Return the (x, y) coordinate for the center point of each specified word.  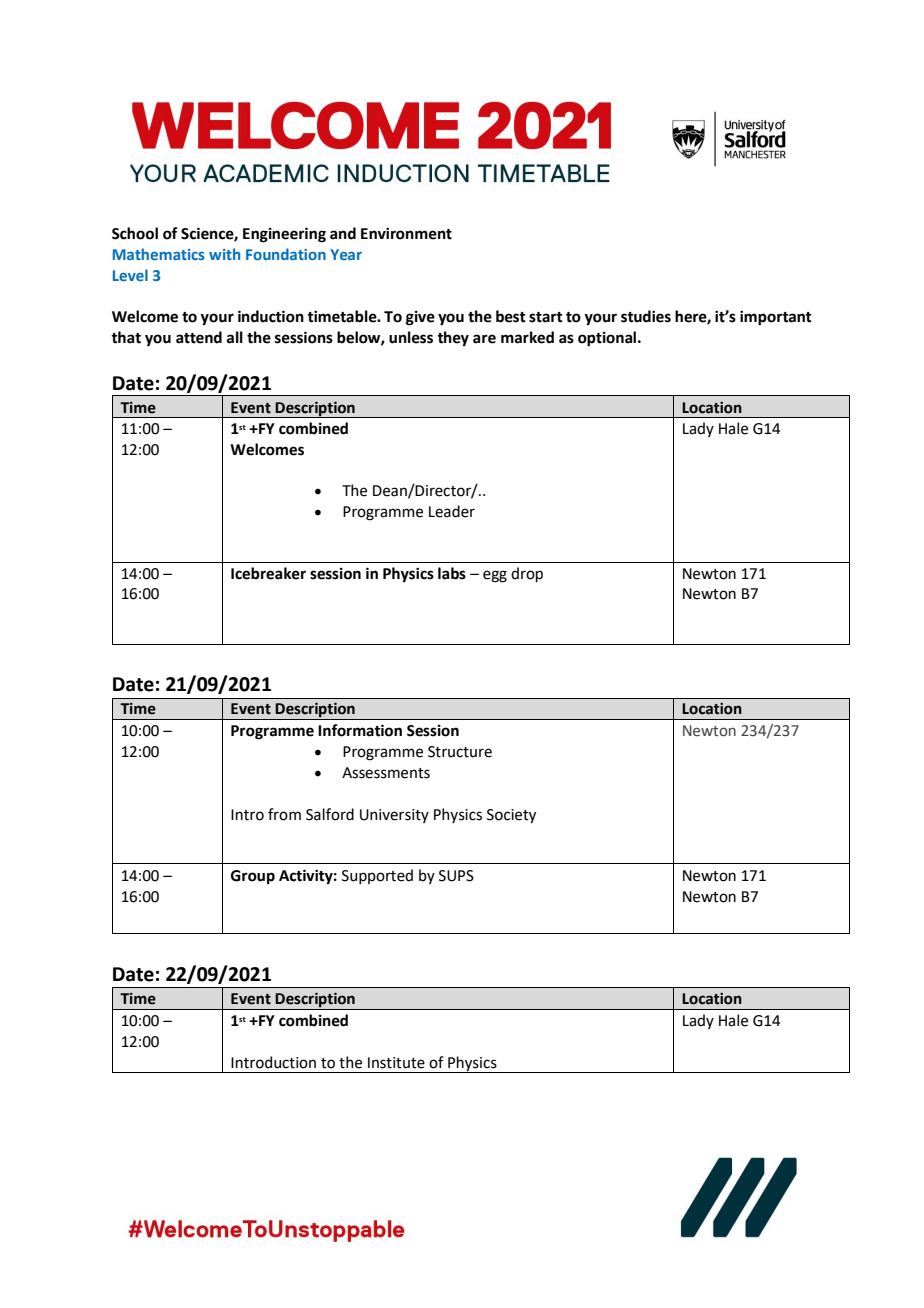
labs (452, 573)
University (394, 816)
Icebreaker (268, 573)
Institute (396, 1063)
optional (608, 339)
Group (253, 877)
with (224, 254)
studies (646, 316)
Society (511, 816)
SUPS (456, 876)
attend (199, 337)
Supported (377, 876)
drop (527, 574)
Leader (452, 511)
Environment (406, 234)
